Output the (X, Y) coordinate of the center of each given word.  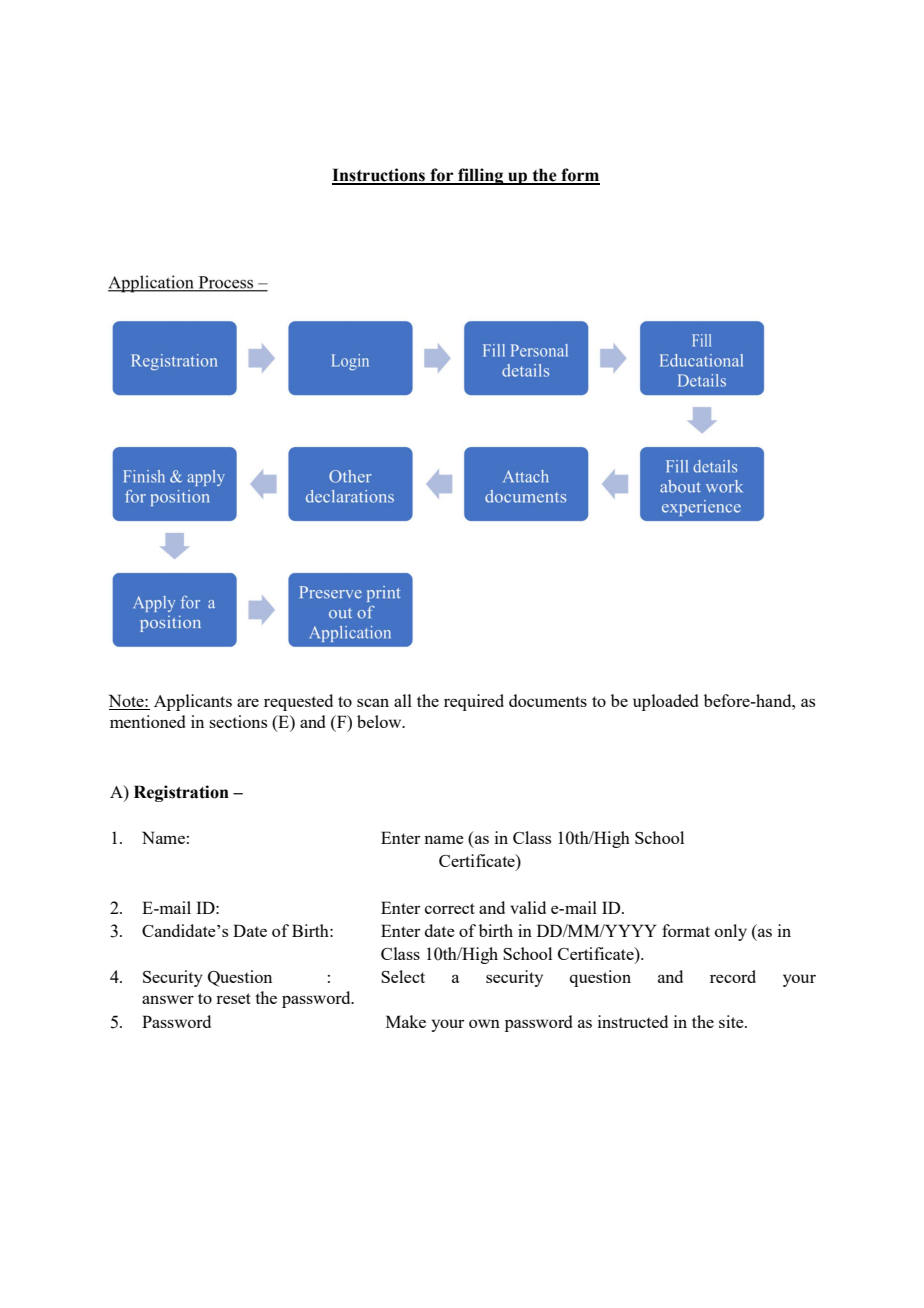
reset (233, 998)
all (403, 700)
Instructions (379, 176)
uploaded (665, 702)
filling (481, 176)
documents (548, 700)
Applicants (193, 702)
